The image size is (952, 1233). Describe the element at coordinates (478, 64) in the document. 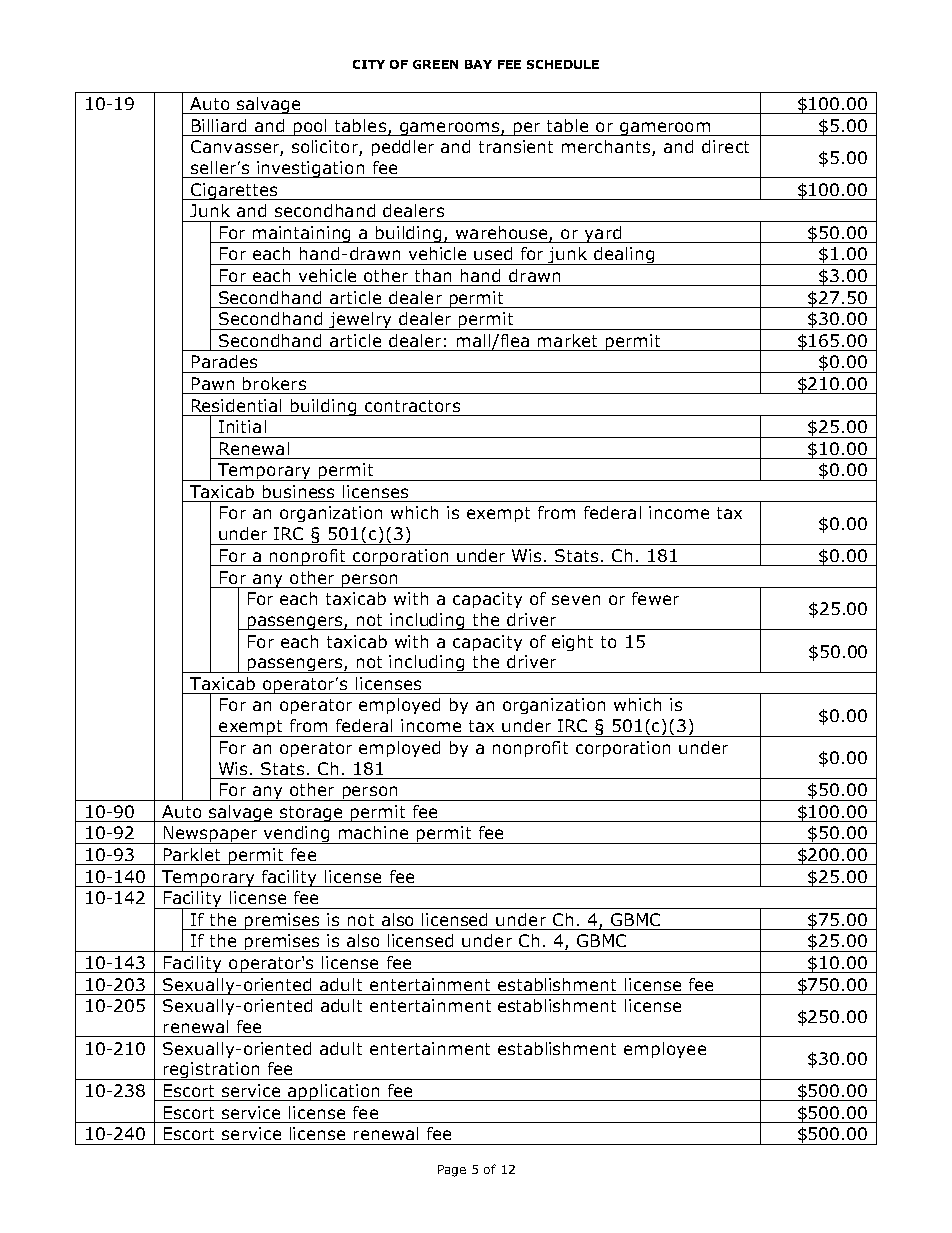

I see `BAY` at that location.
